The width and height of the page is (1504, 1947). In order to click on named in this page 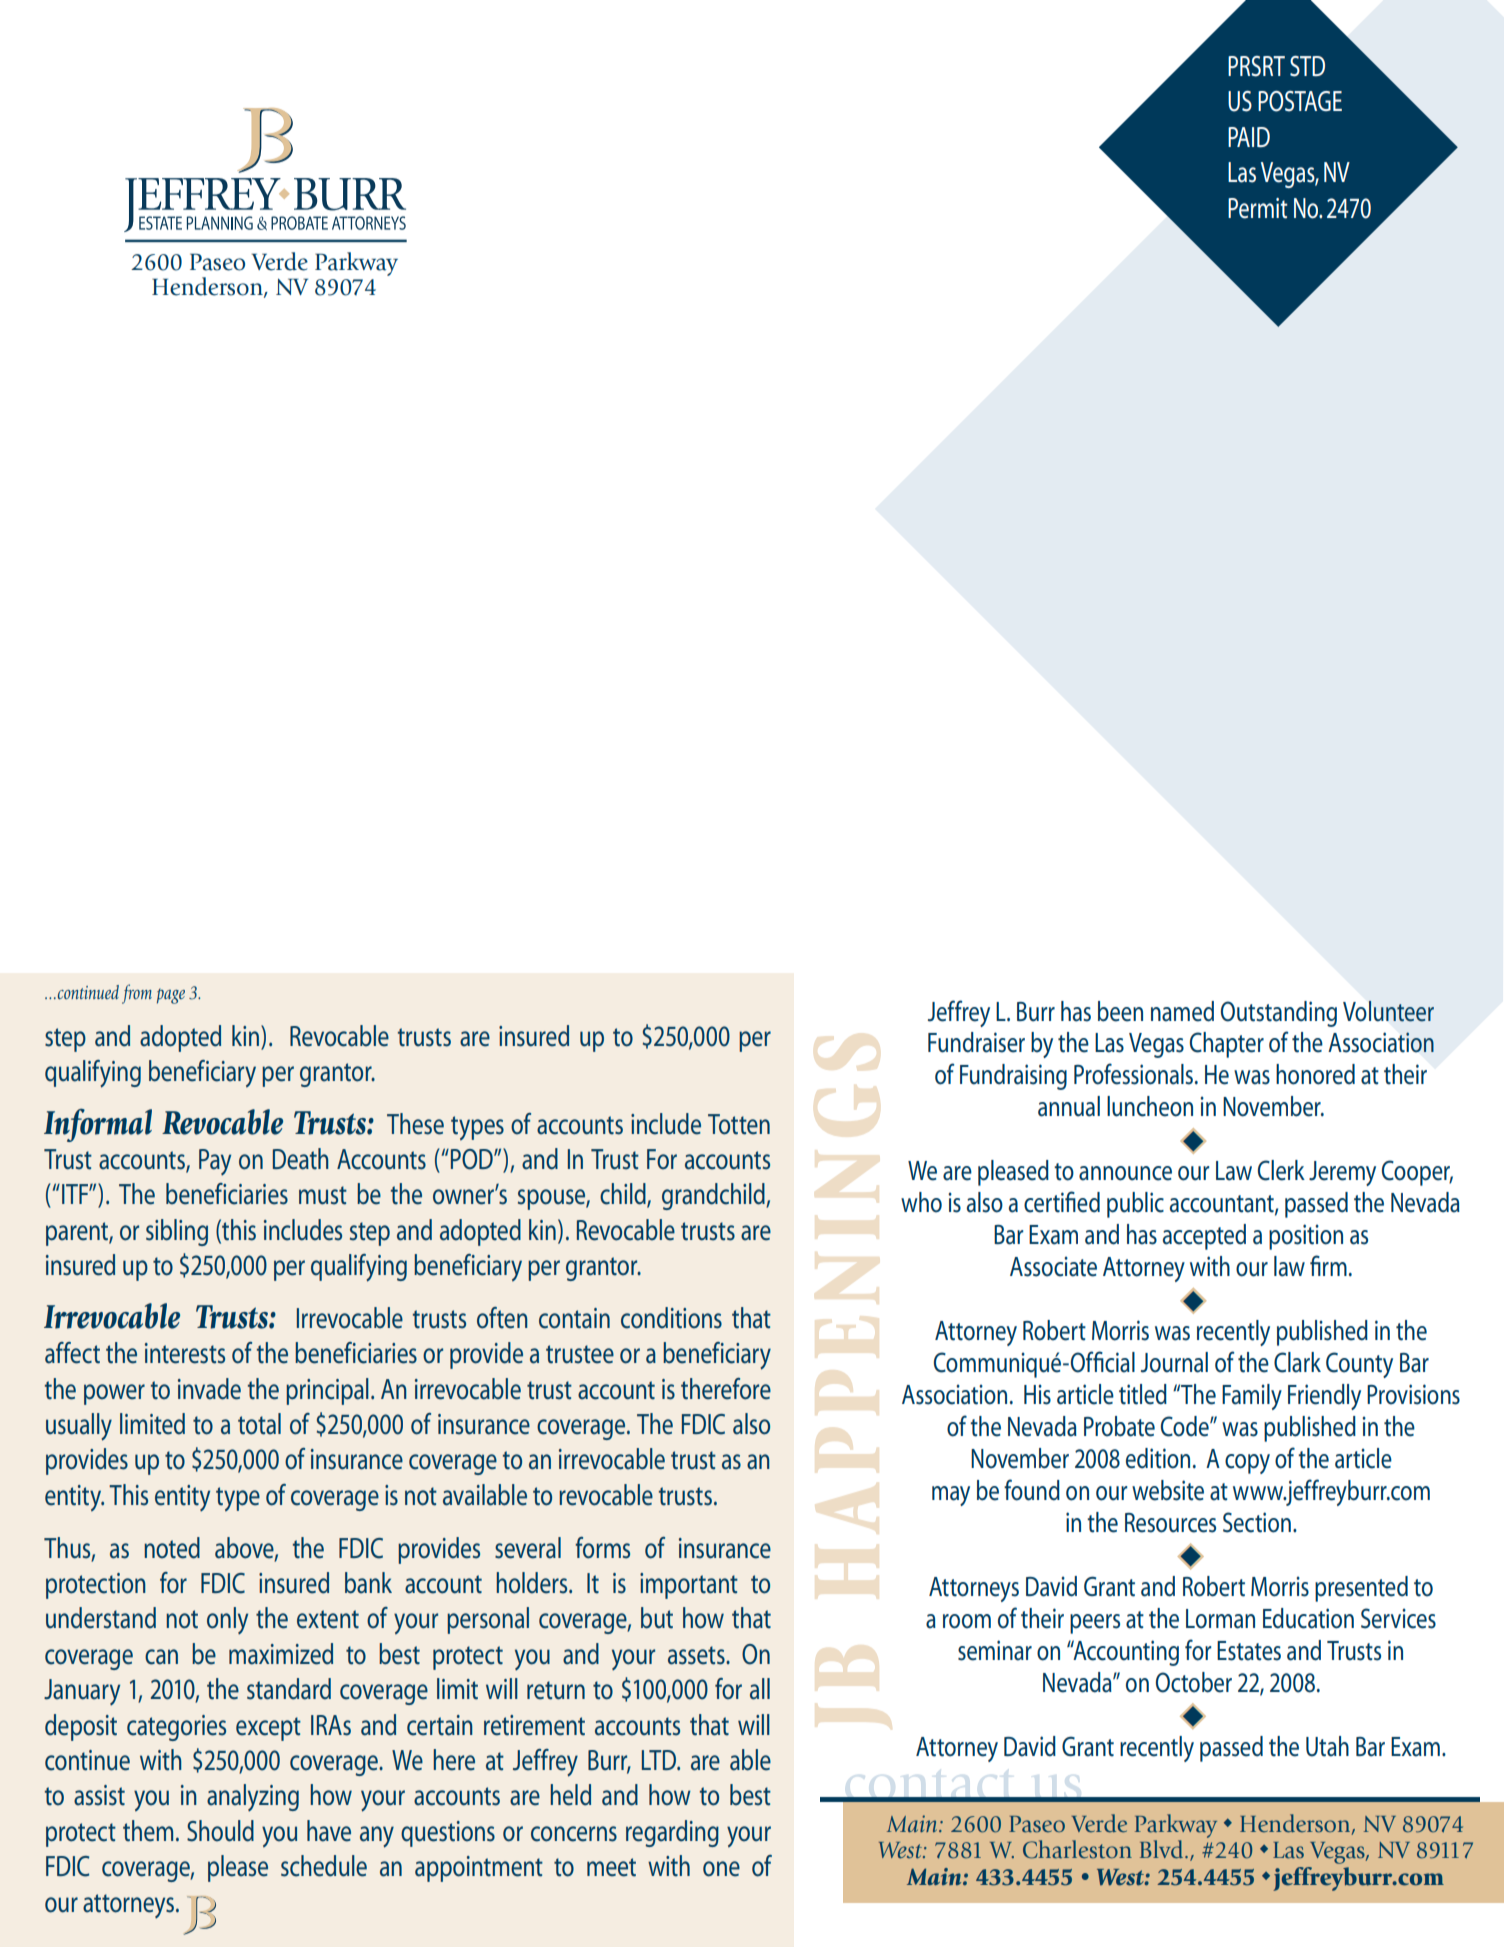, I will do `click(1182, 1011)`.
